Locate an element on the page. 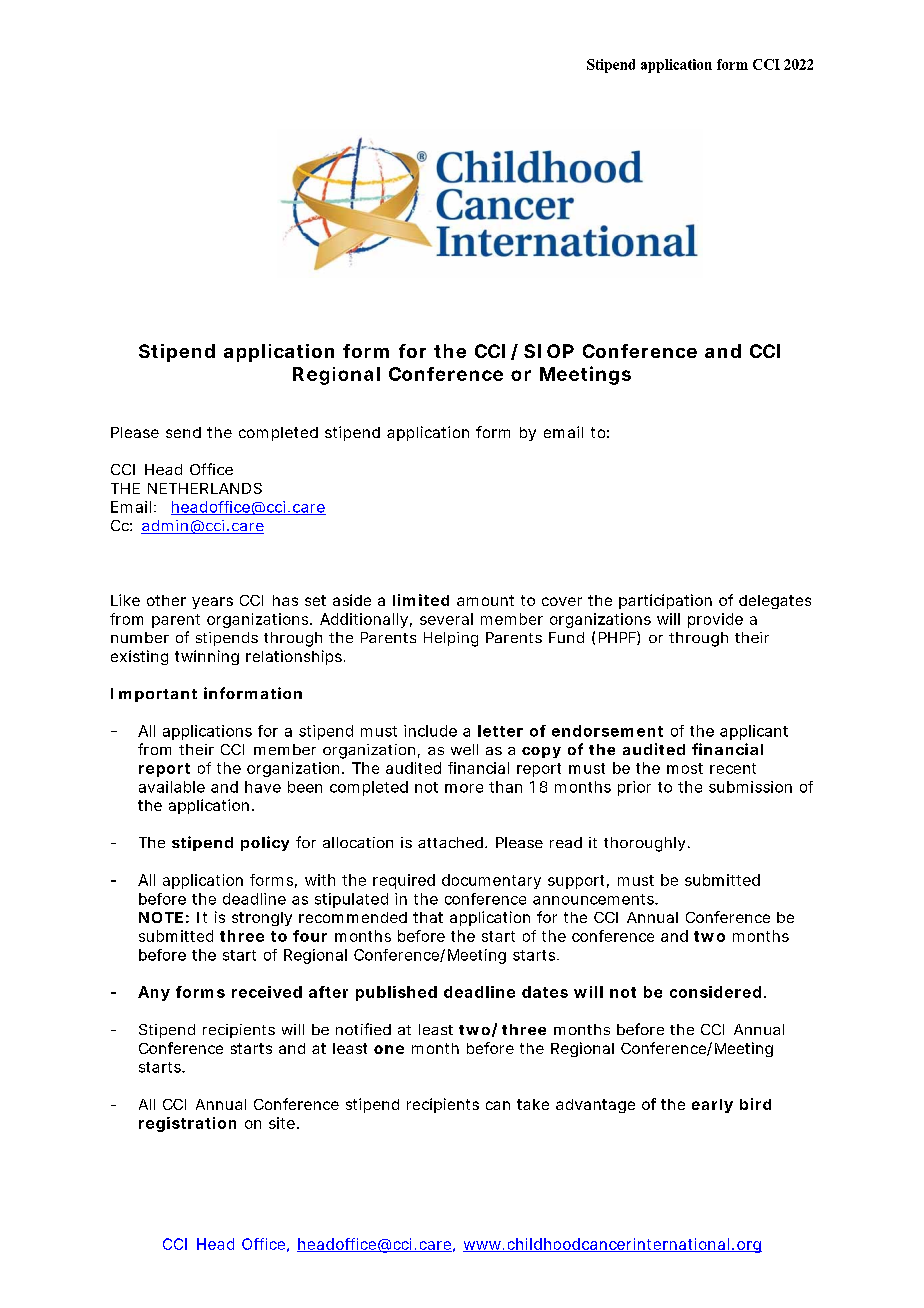 The height and width of the image is (1308, 924). twinning is located at coordinates (207, 657).
